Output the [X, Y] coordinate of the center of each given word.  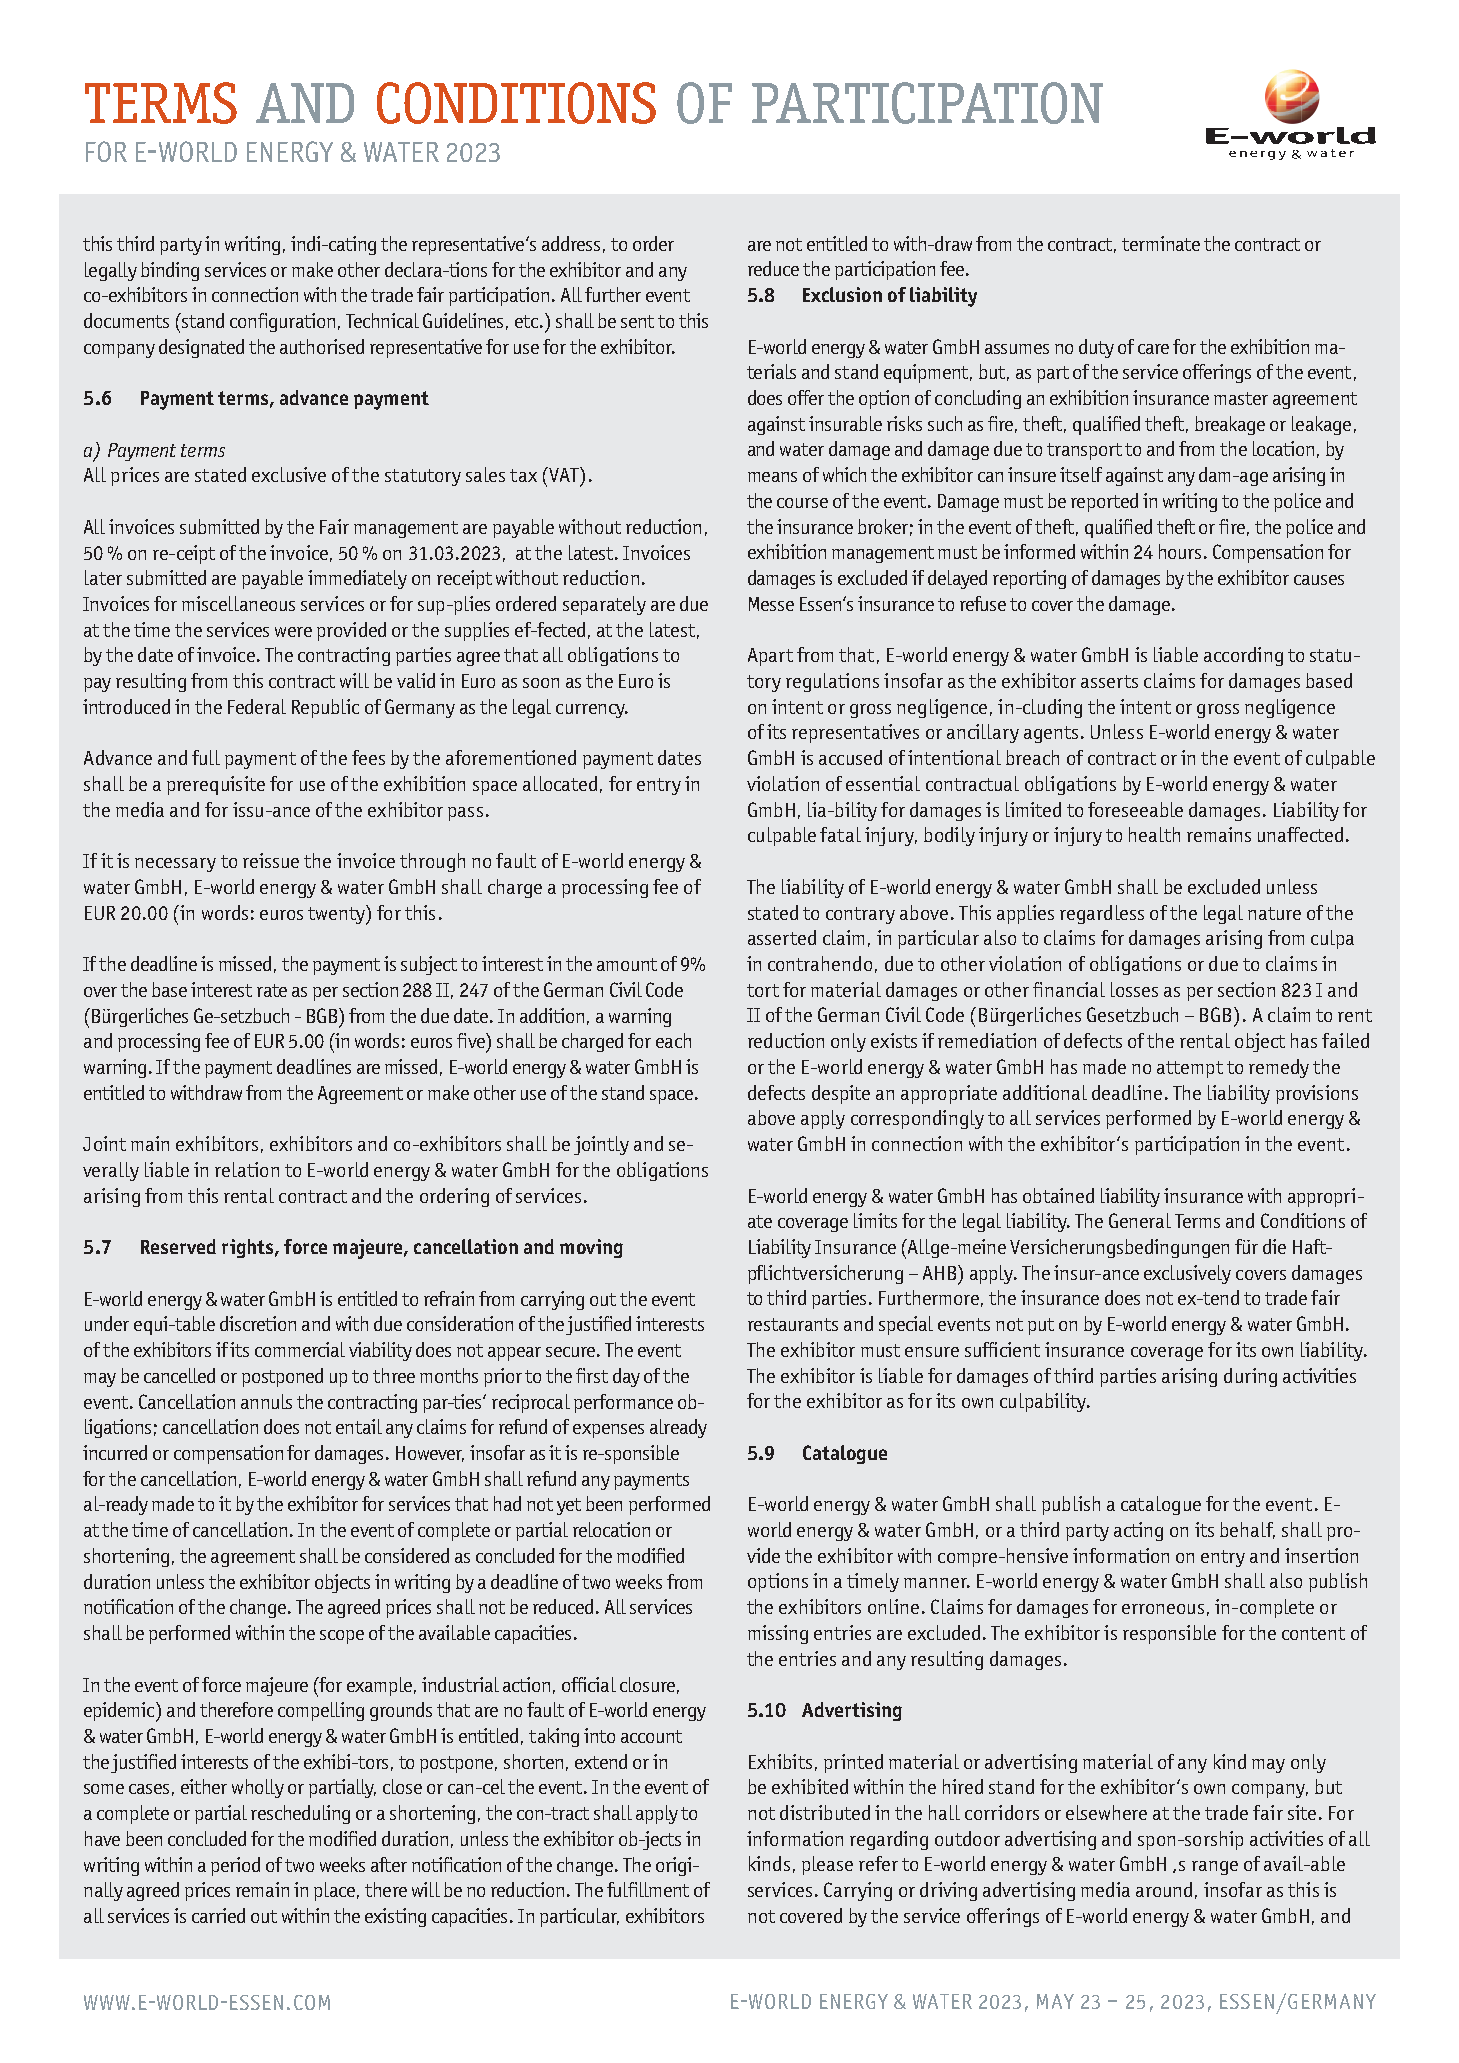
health [1154, 834]
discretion [258, 1323]
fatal [840, 834]
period [235, 1866]
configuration [282, 322]
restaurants [793, 1324]
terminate [1161, 243]
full [206, 757]
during [1250, 1377]
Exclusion [842, 294]
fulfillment [648, 1889]
